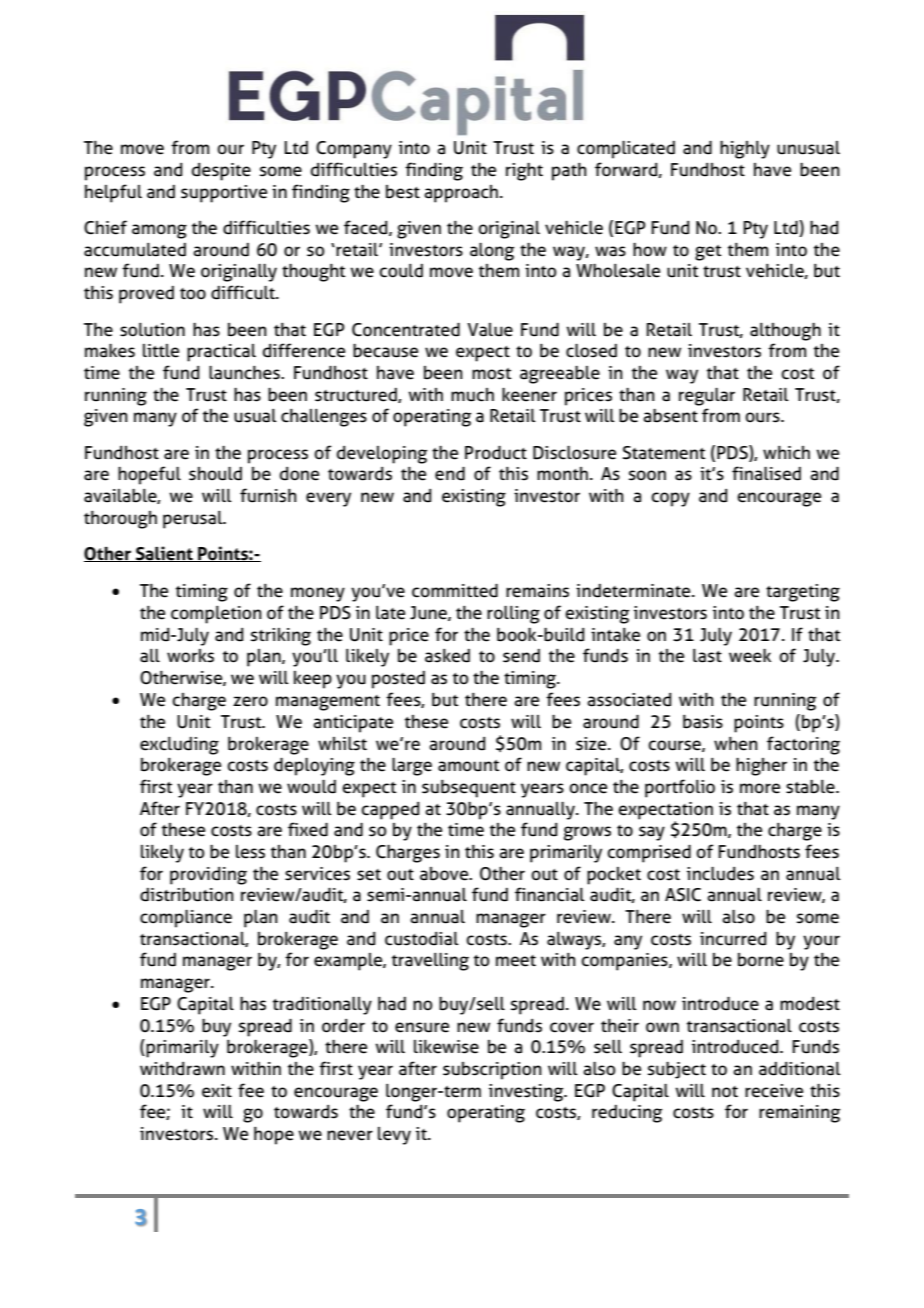 This screenshot has height=1308, width=924. Describe the element at coordinates (179, 746) in the screenshot. I see `excluding` at that location.
